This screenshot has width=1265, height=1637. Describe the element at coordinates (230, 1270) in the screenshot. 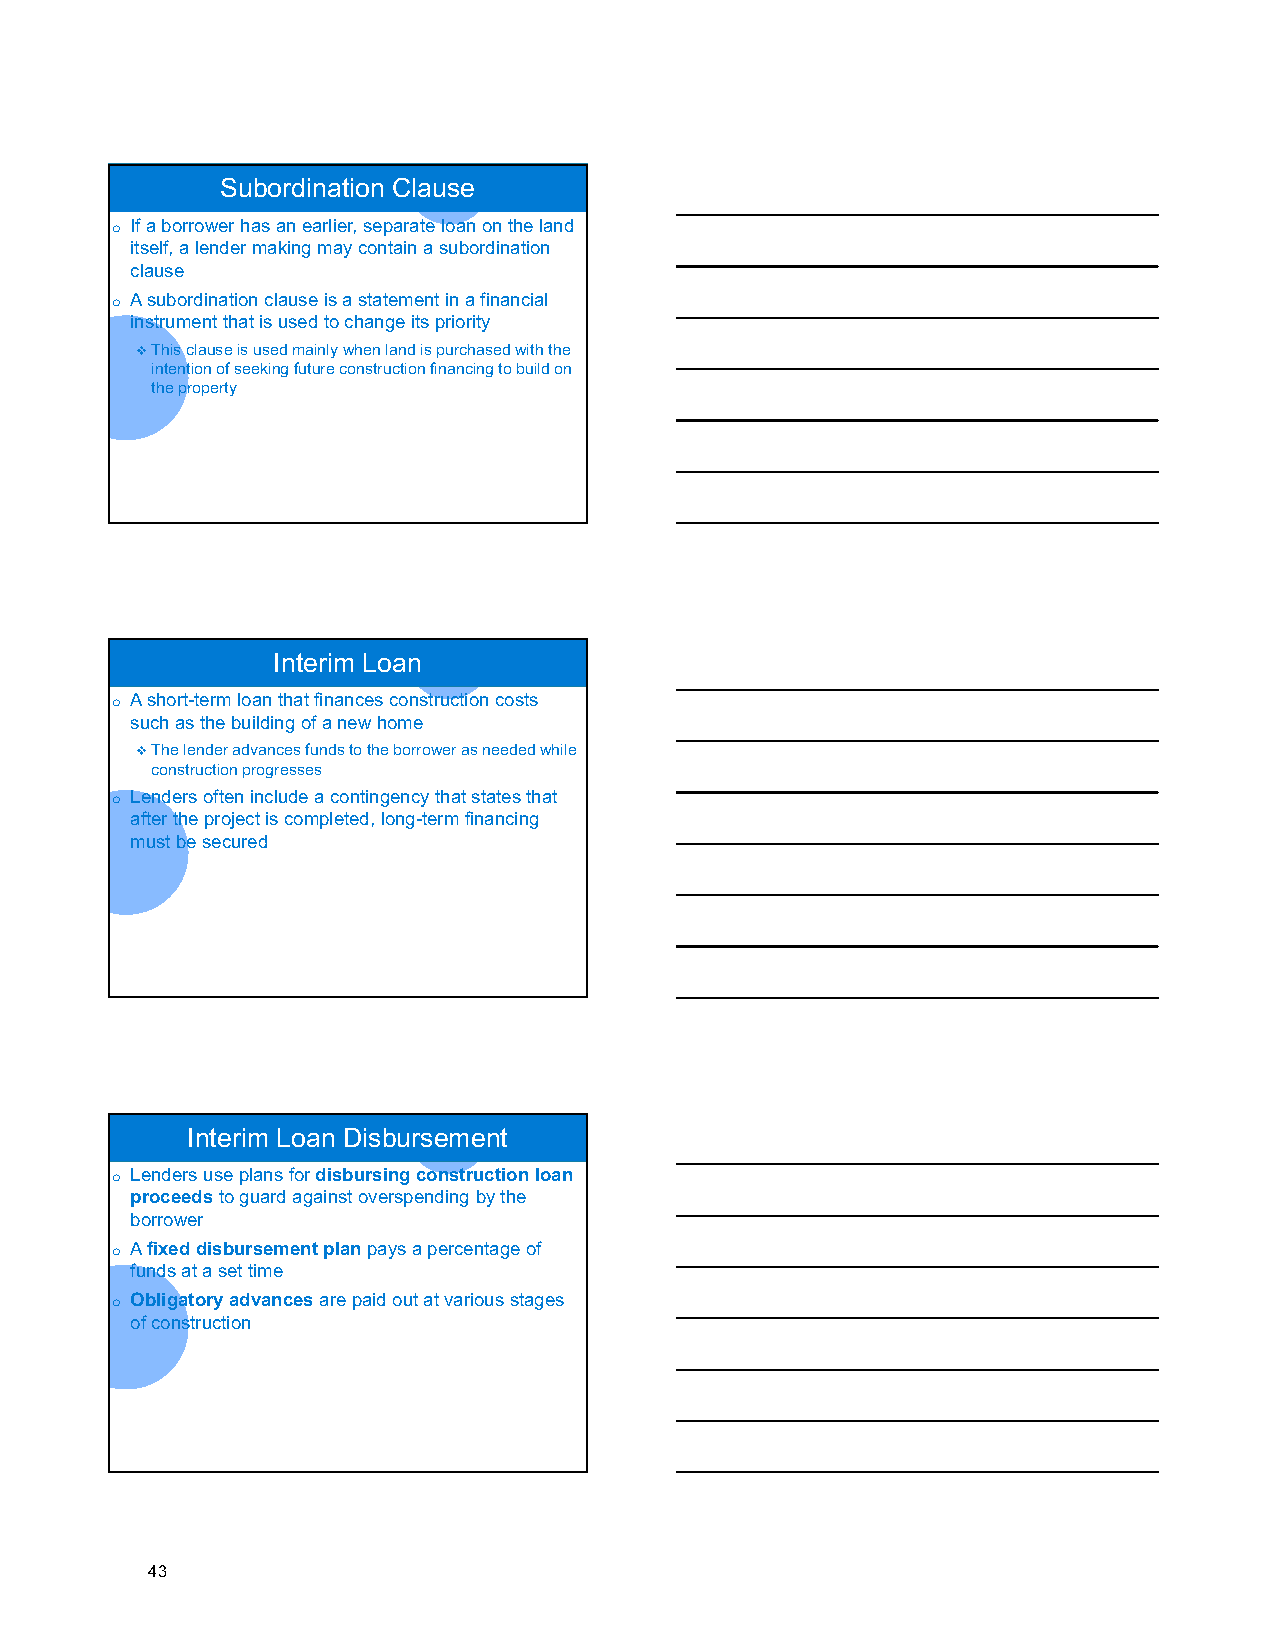

I see `set` at that location.
